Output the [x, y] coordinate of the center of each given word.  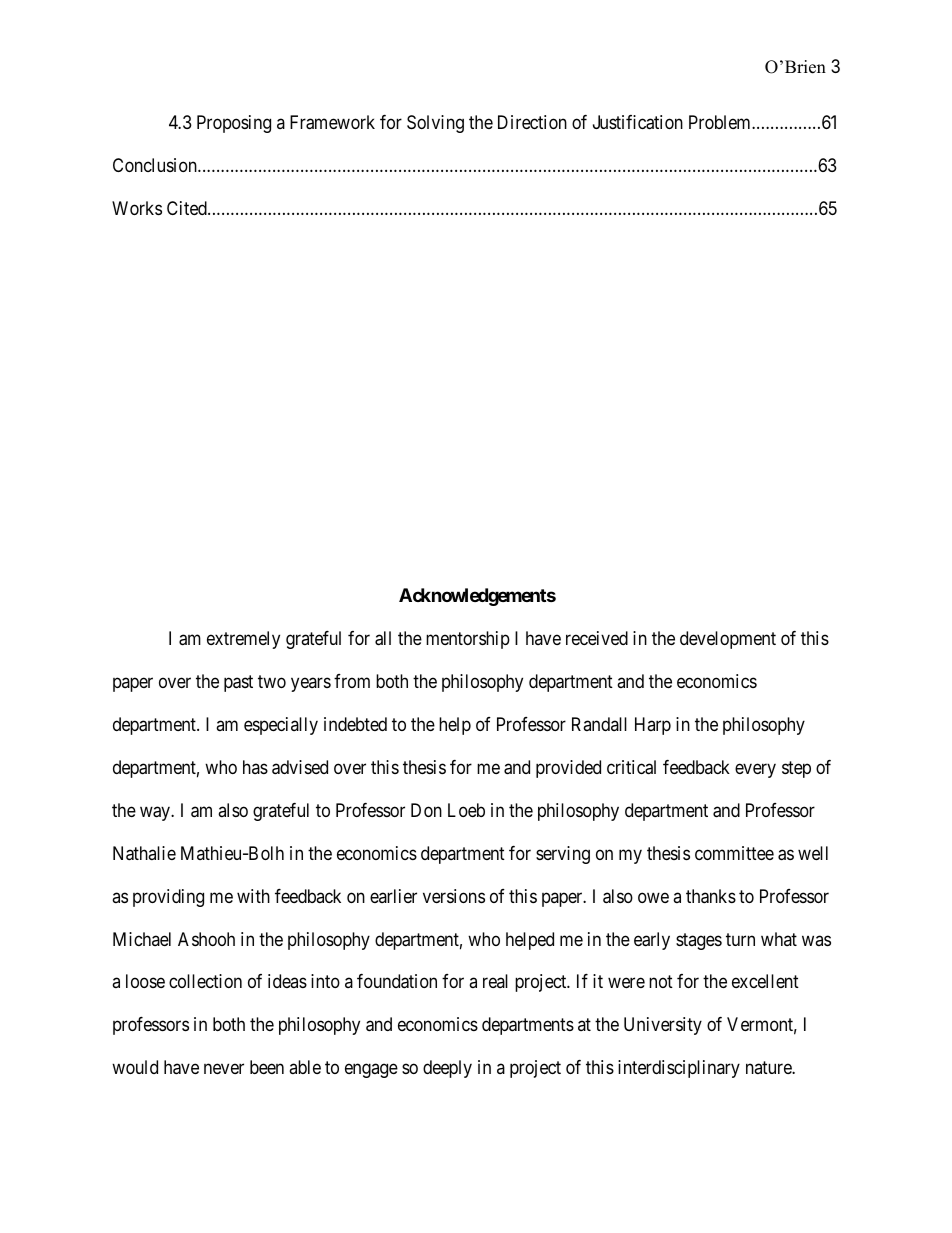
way [156, 813]
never [224, 1069]
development [728, 640]
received [597, 638]
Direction [532, 122]
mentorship [468, 640]
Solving [435, 124]
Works [137, 208]
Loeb [466, 810]
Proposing [234, 124]
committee [734, 853]
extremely [243, 640]
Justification [638, 122]
